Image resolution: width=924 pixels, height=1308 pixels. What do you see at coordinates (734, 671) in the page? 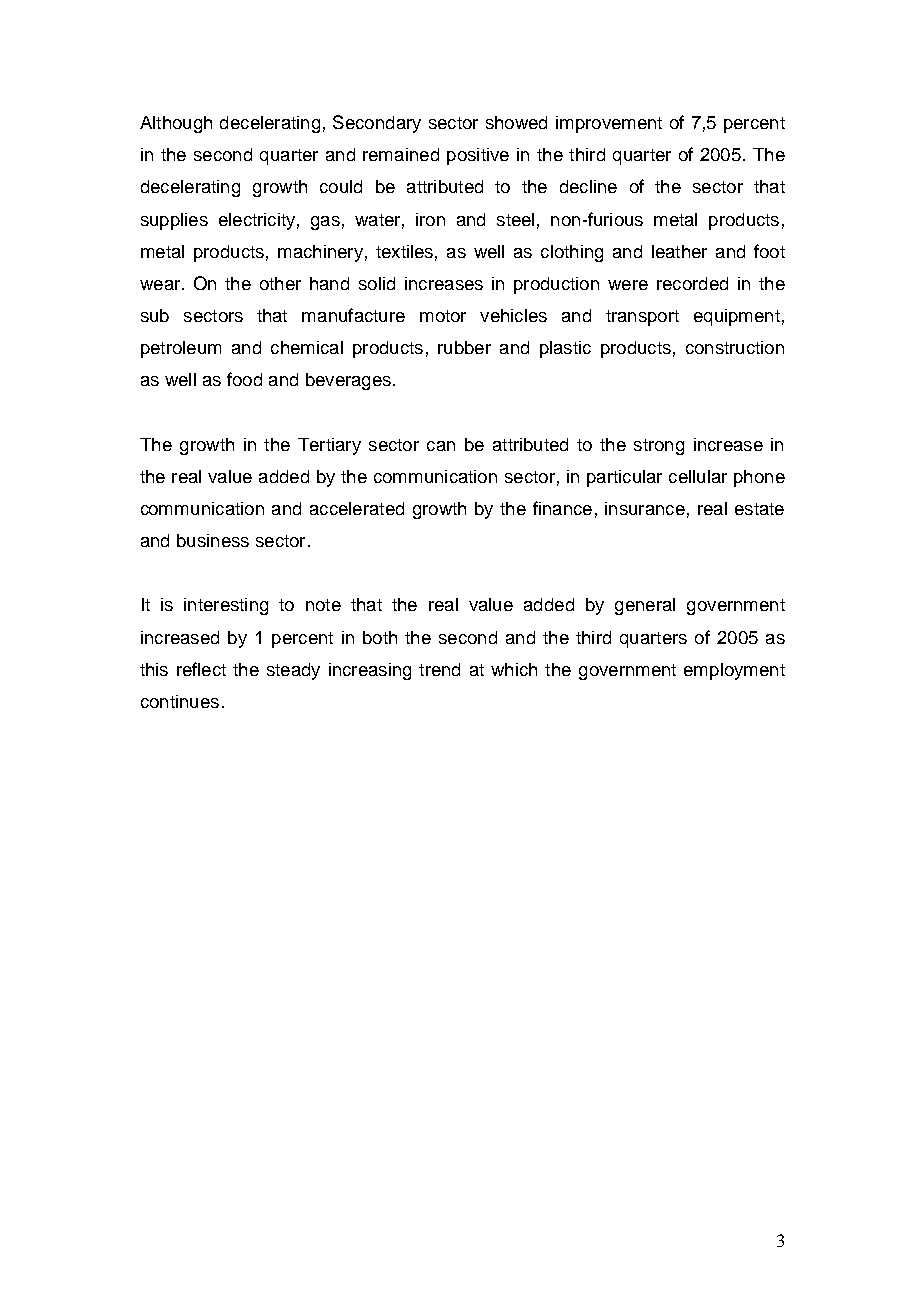
I see `employment` at bounding box center [734, 671].
